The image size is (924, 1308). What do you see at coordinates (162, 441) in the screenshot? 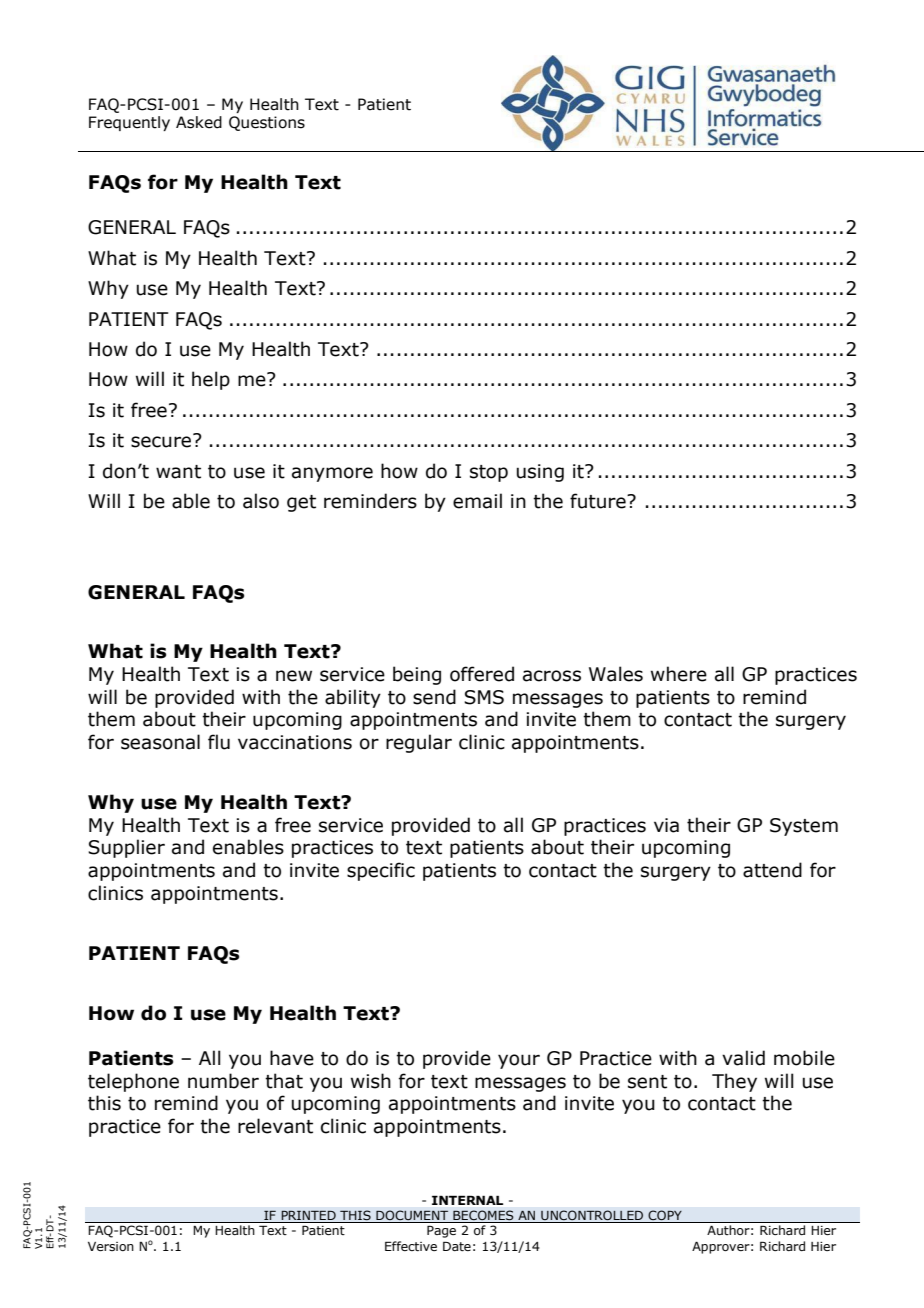
I see `secure` at bounding box center [162, 441].
